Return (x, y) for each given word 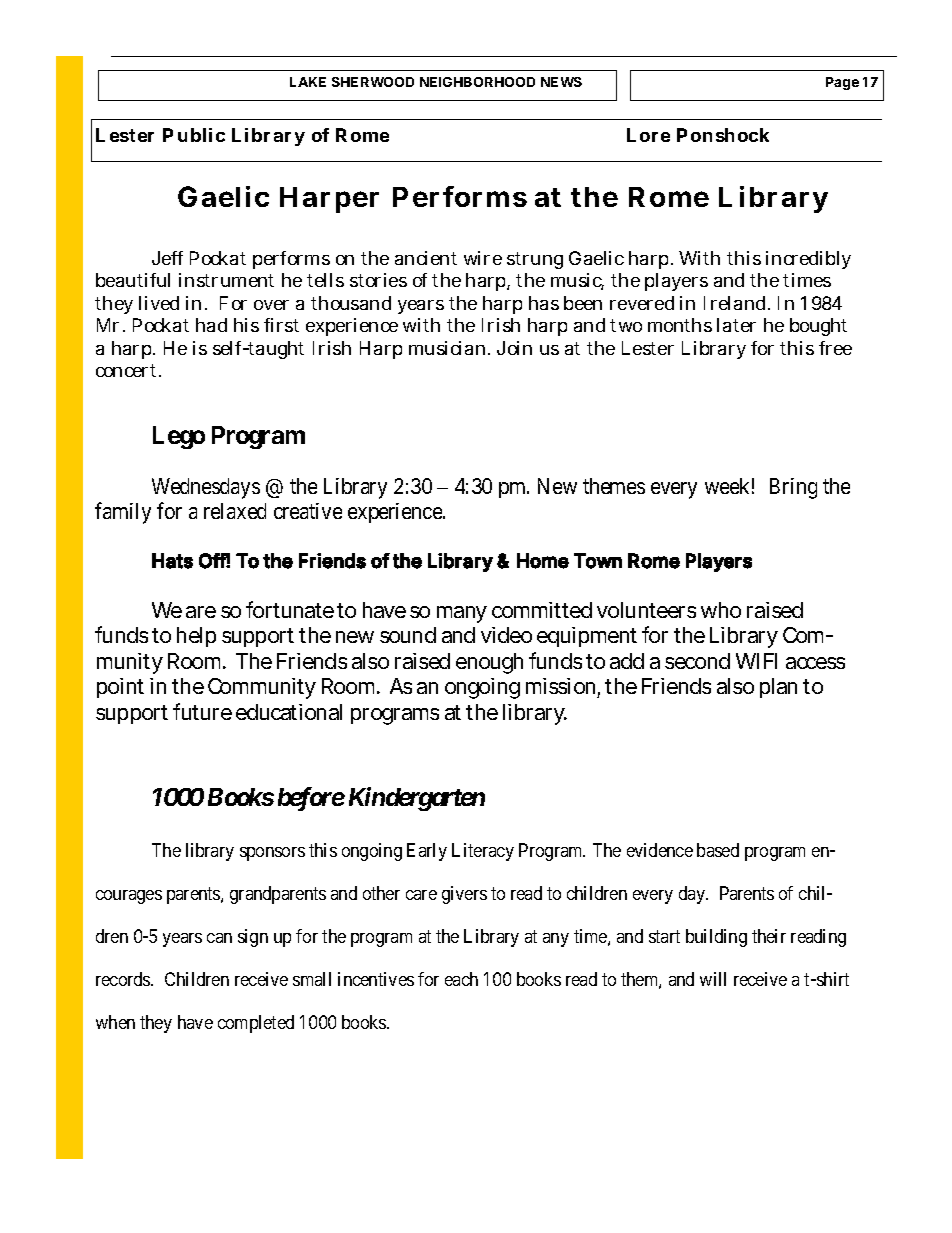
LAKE (308, 82)
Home (543, 561)
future (202, 711)
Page (842, 83)
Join (514, 348)
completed (256, 1024)
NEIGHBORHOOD (477, 82)
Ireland (737, 303)
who (721, 610)
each (461, 979)
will (713, 979)
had (211, 325)
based (718, 850)
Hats (172, 561)
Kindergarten (417, 799)
